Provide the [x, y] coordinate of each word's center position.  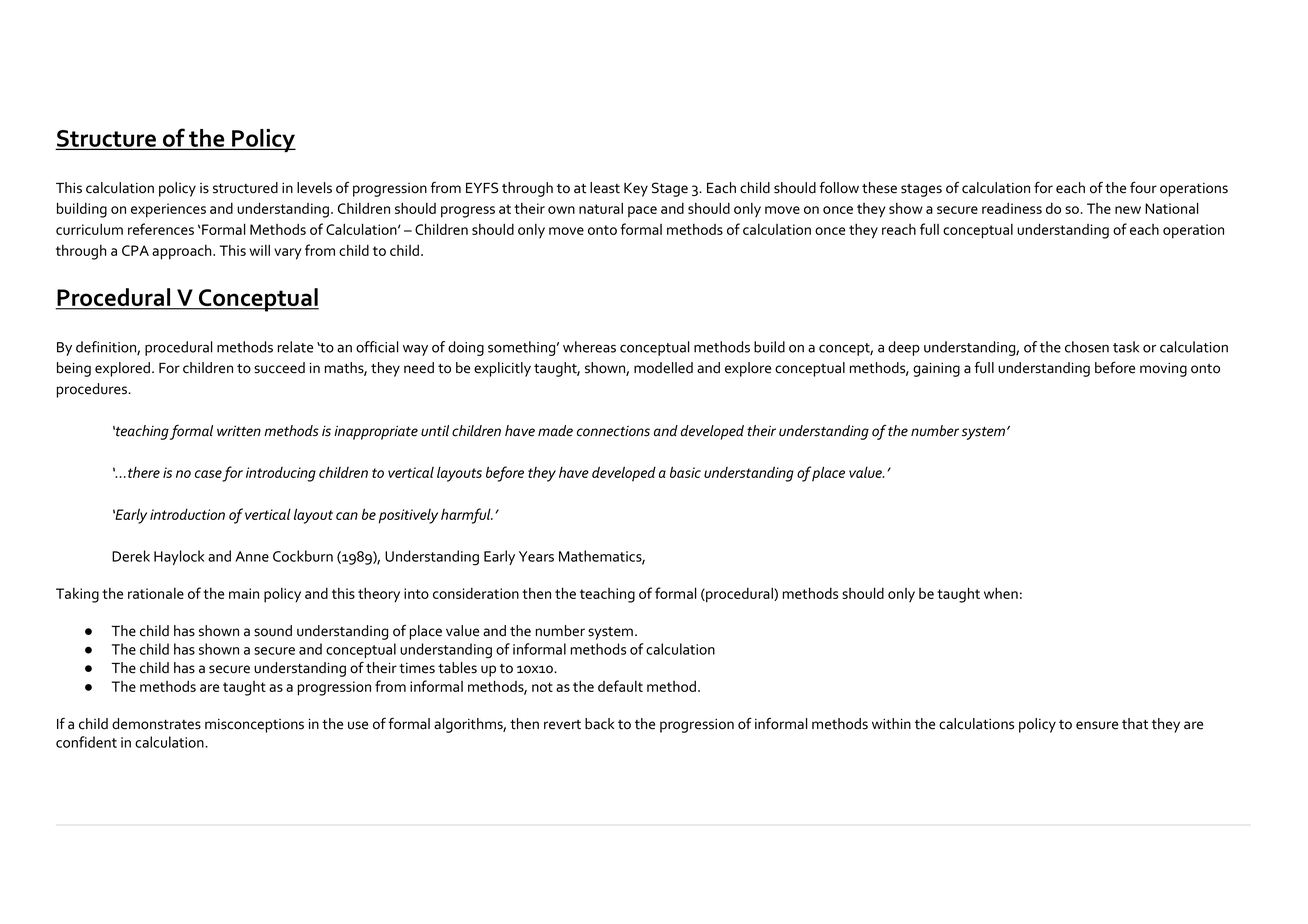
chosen [1087, 347]
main [244, 593]
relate [295, 347]
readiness [1012, 208]
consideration [476, 593]
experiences [168, 210]
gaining [936, 369]
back [599, 724]
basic [685, 472]
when [1001, 593]
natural [601, 208]
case [209, 475]
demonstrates [156, 724]
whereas [589, 347]
